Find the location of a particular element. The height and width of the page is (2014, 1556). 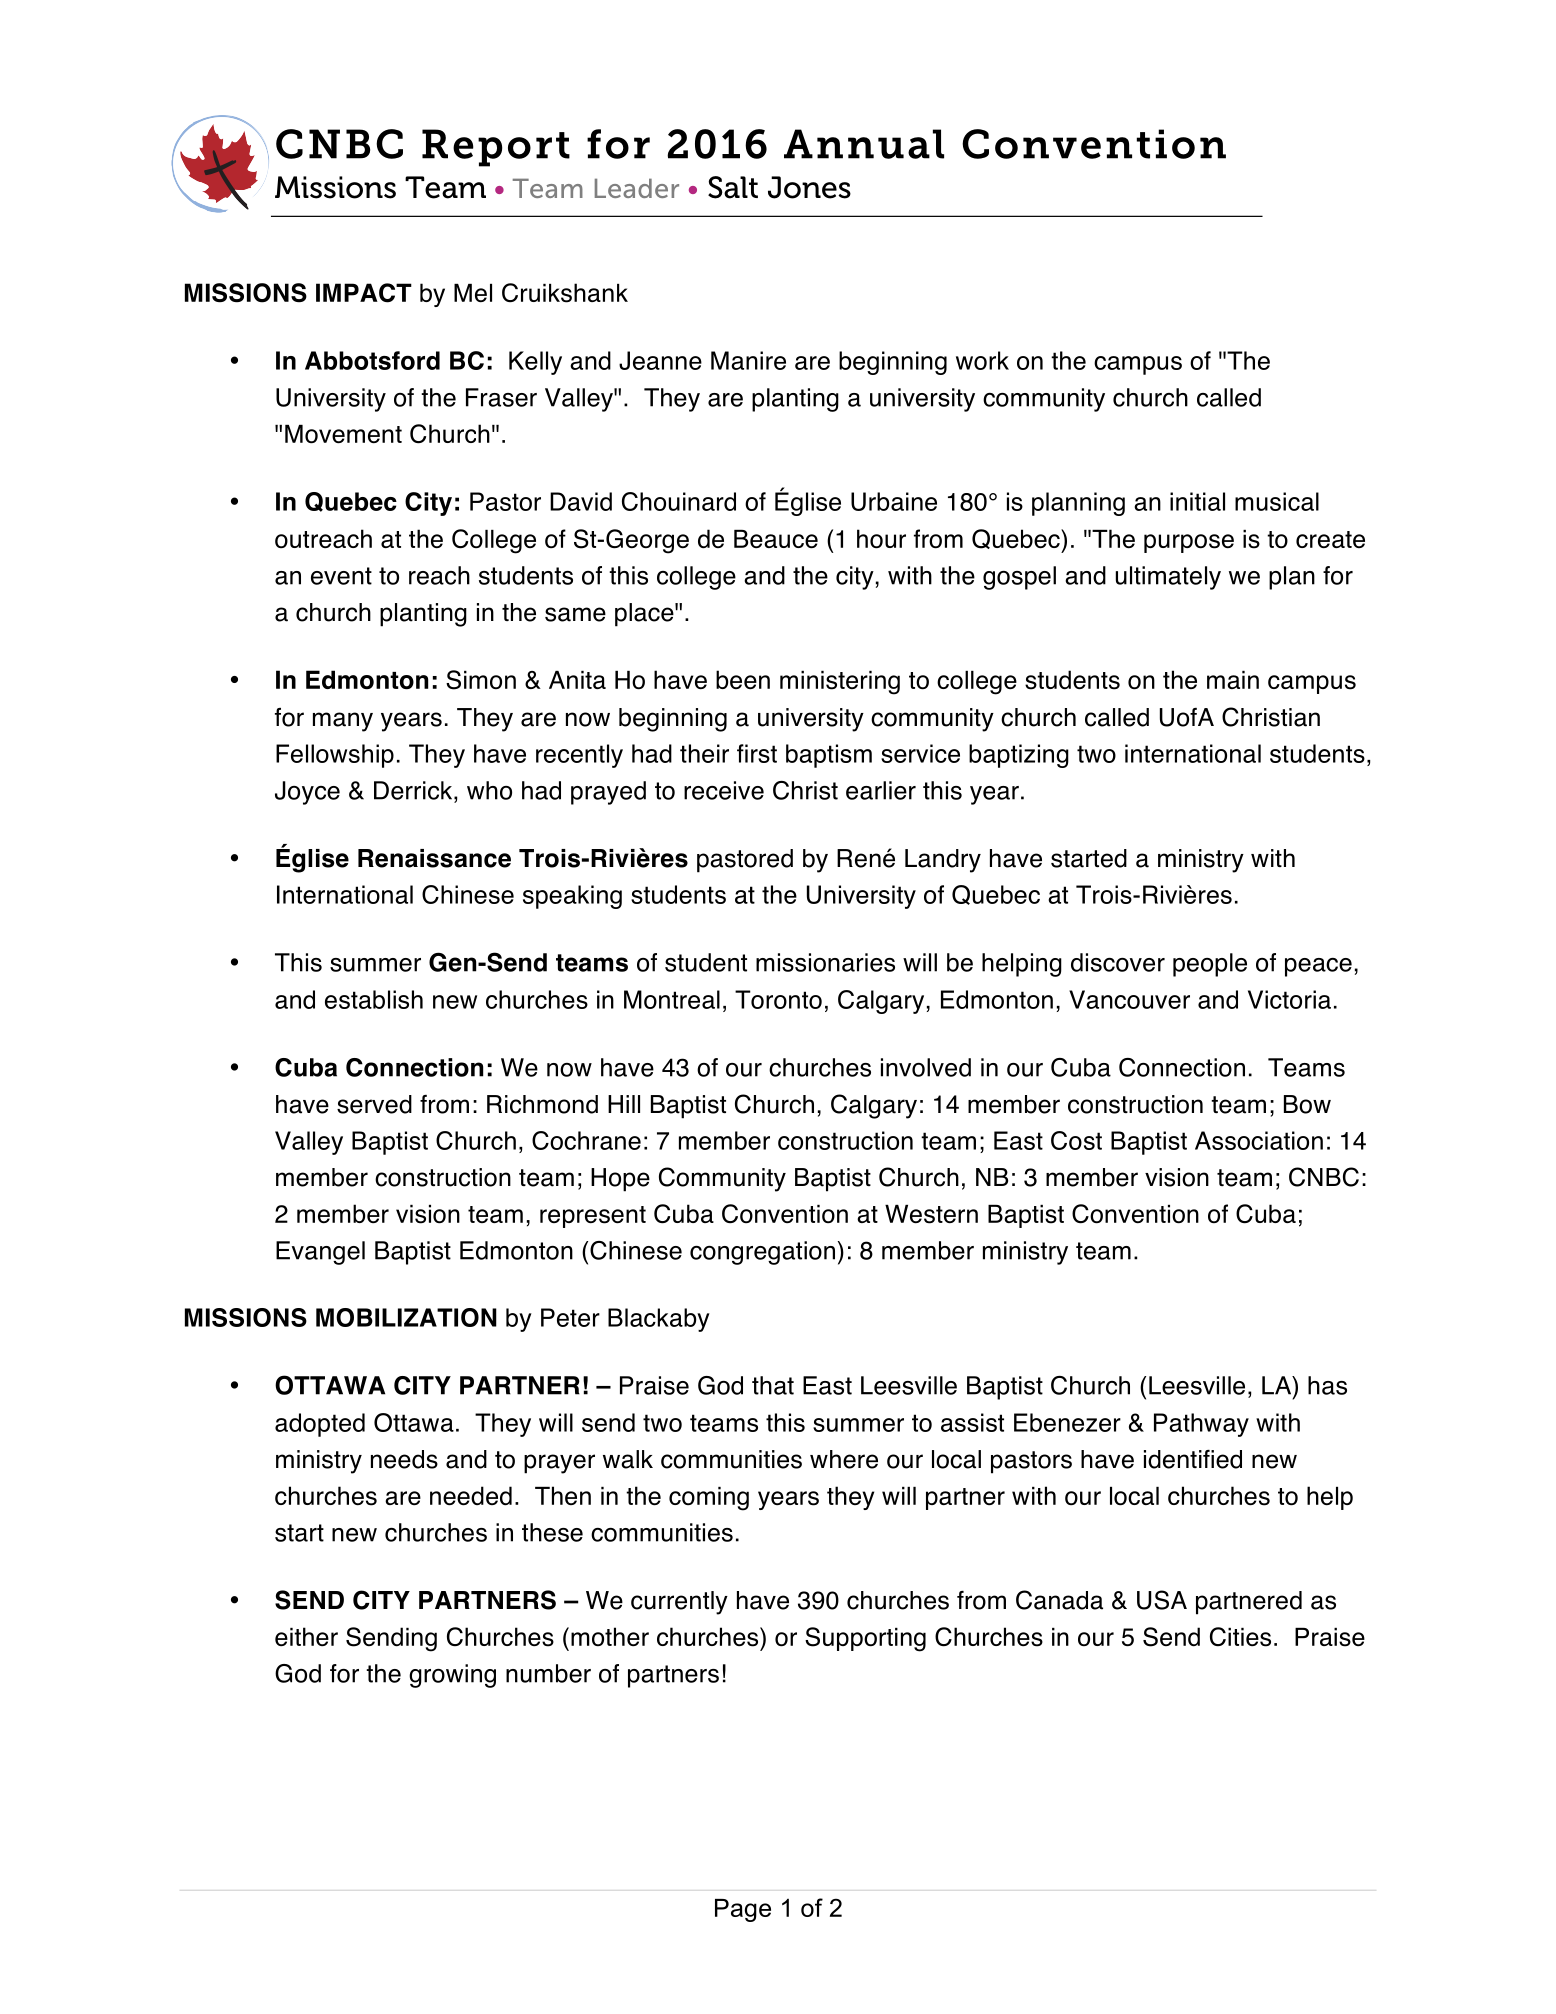

Association is located at coordinates (1259, 1140).
